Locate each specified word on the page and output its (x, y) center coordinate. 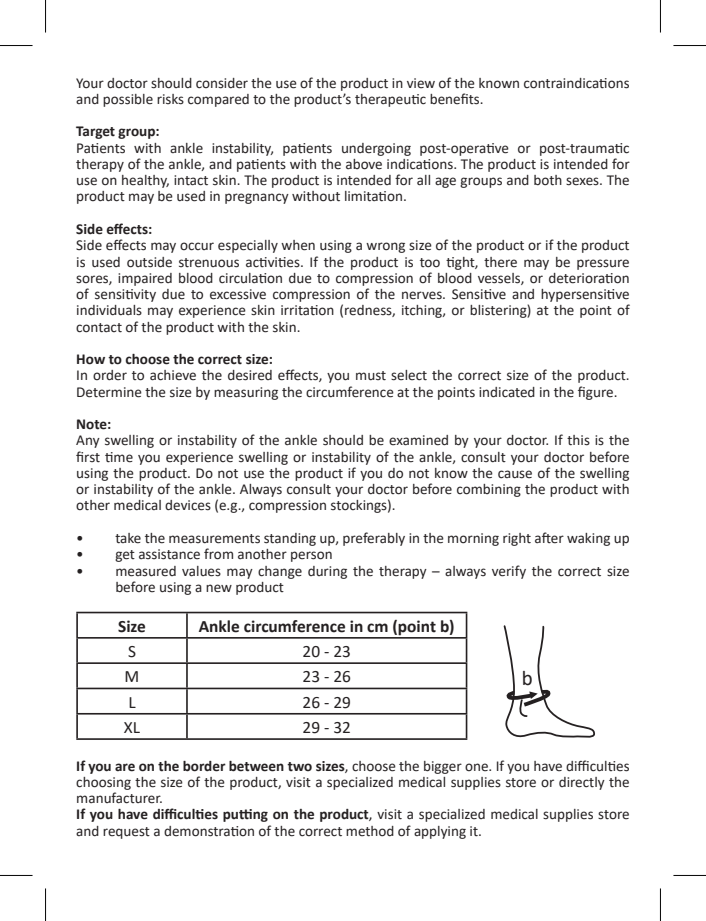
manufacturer (119, 798)
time (119, 457)
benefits (456, 99)
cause (515, 474)
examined (418, 440)
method (370, 831)
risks (170, 99)
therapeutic (390, 100)
